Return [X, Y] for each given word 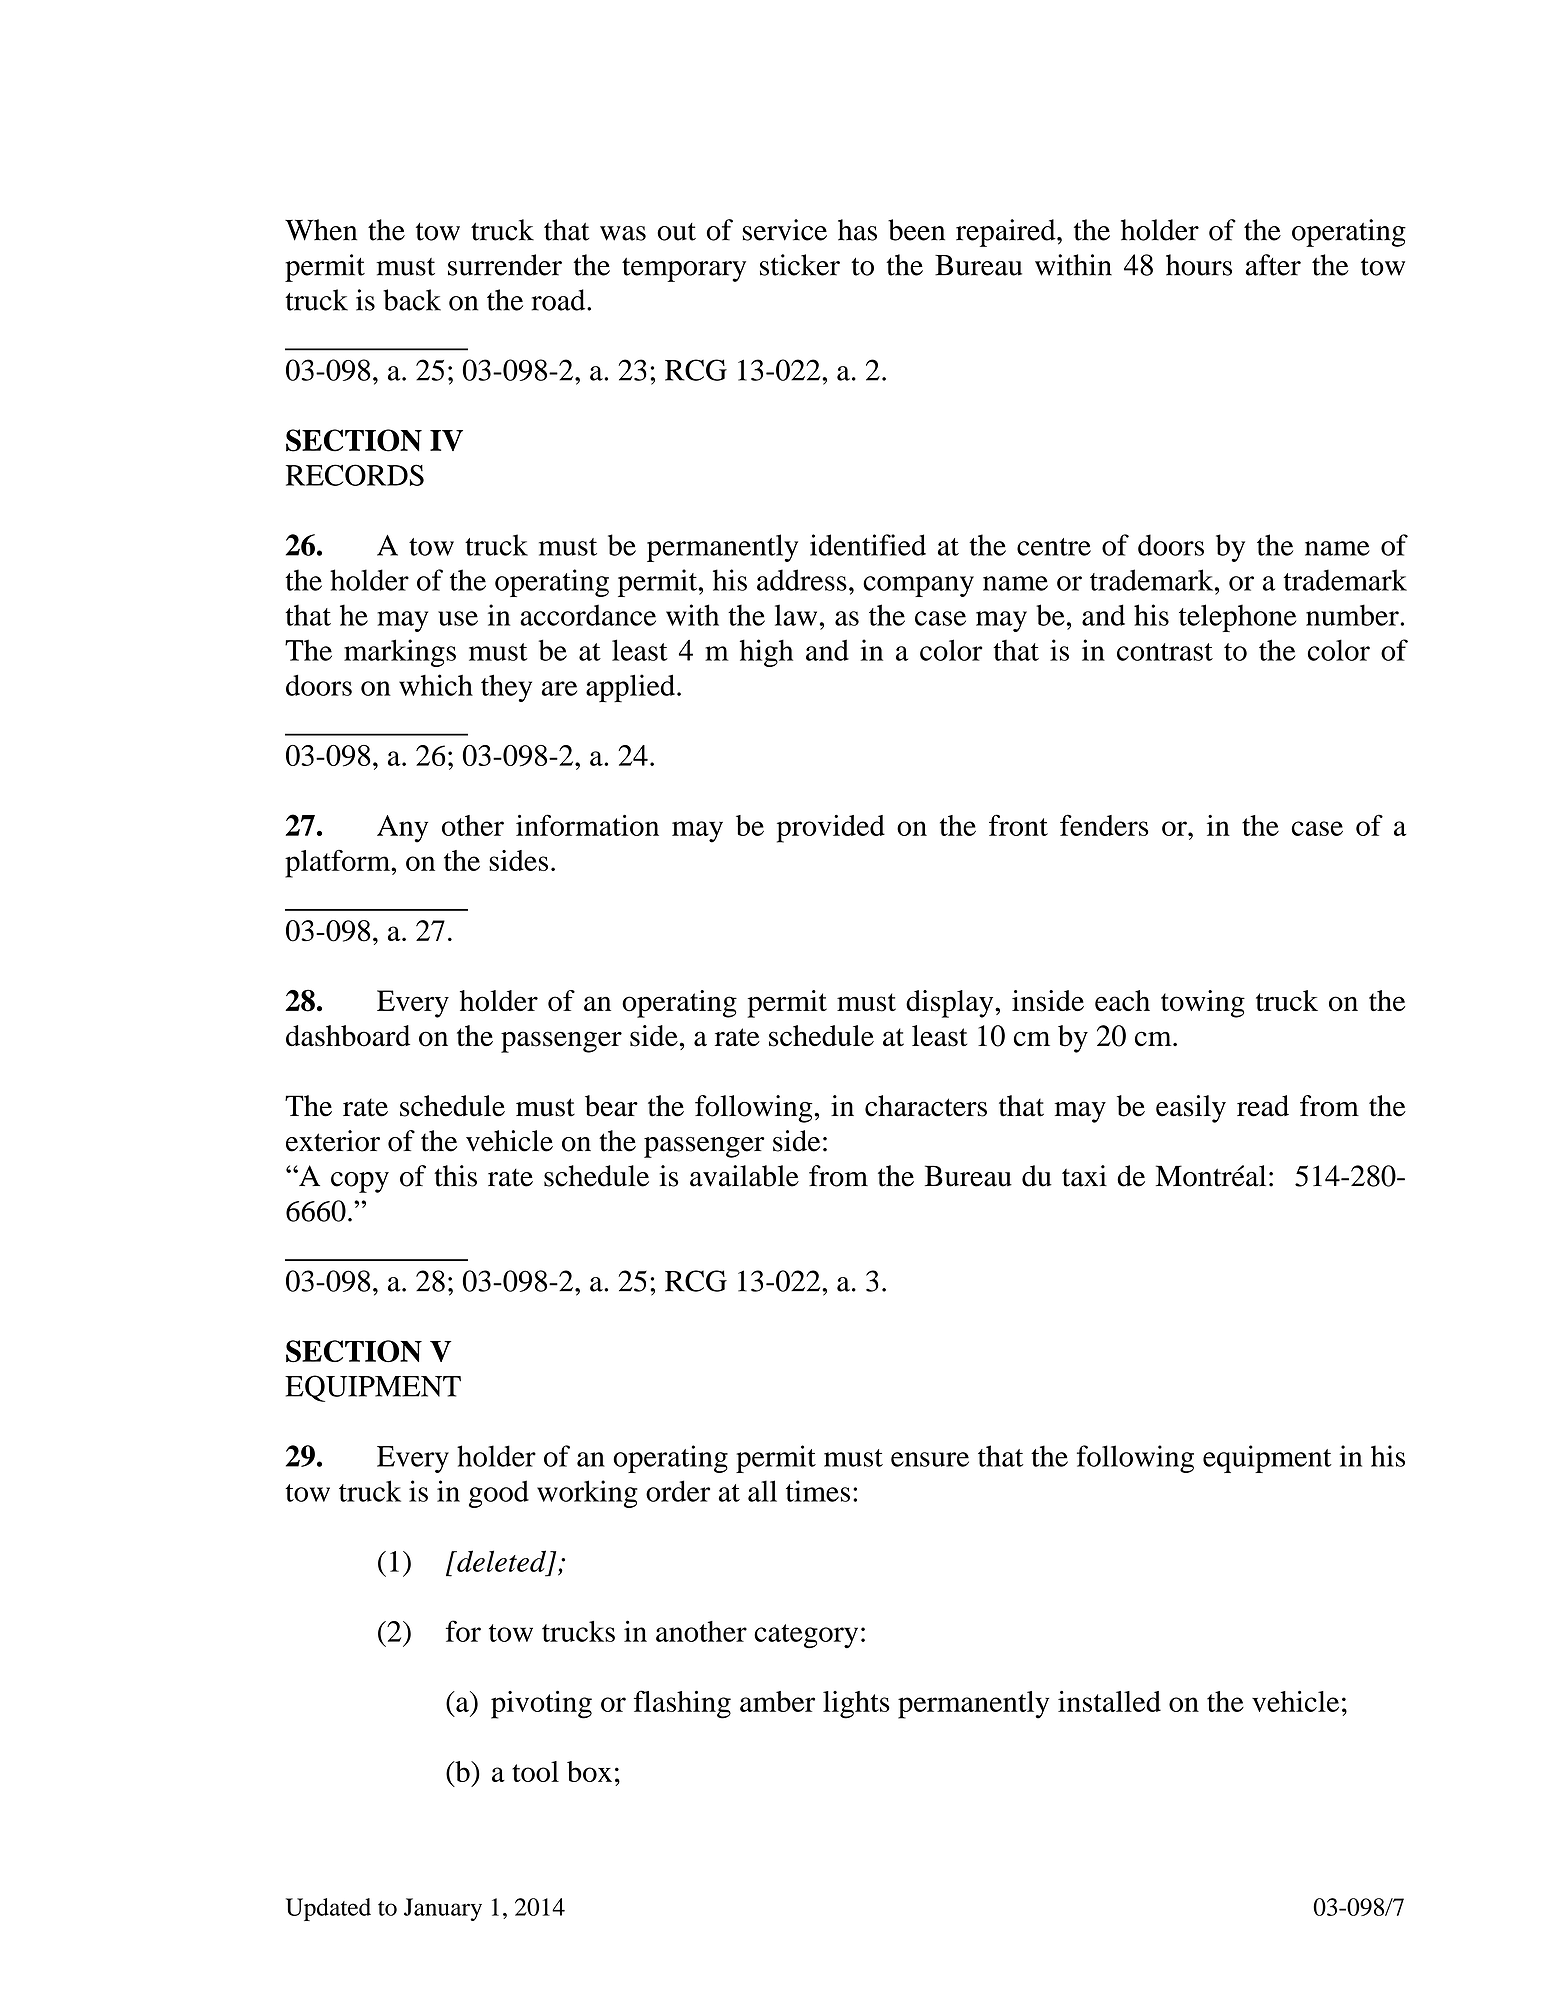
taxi [1084, 1176]
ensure [930, 1459]
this [455, 1176]
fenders [1104, 825]
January [443, 1909]
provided [831, 829]
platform [339, 864]
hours [1199, 265]
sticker [800, 265]
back [412, 300]
